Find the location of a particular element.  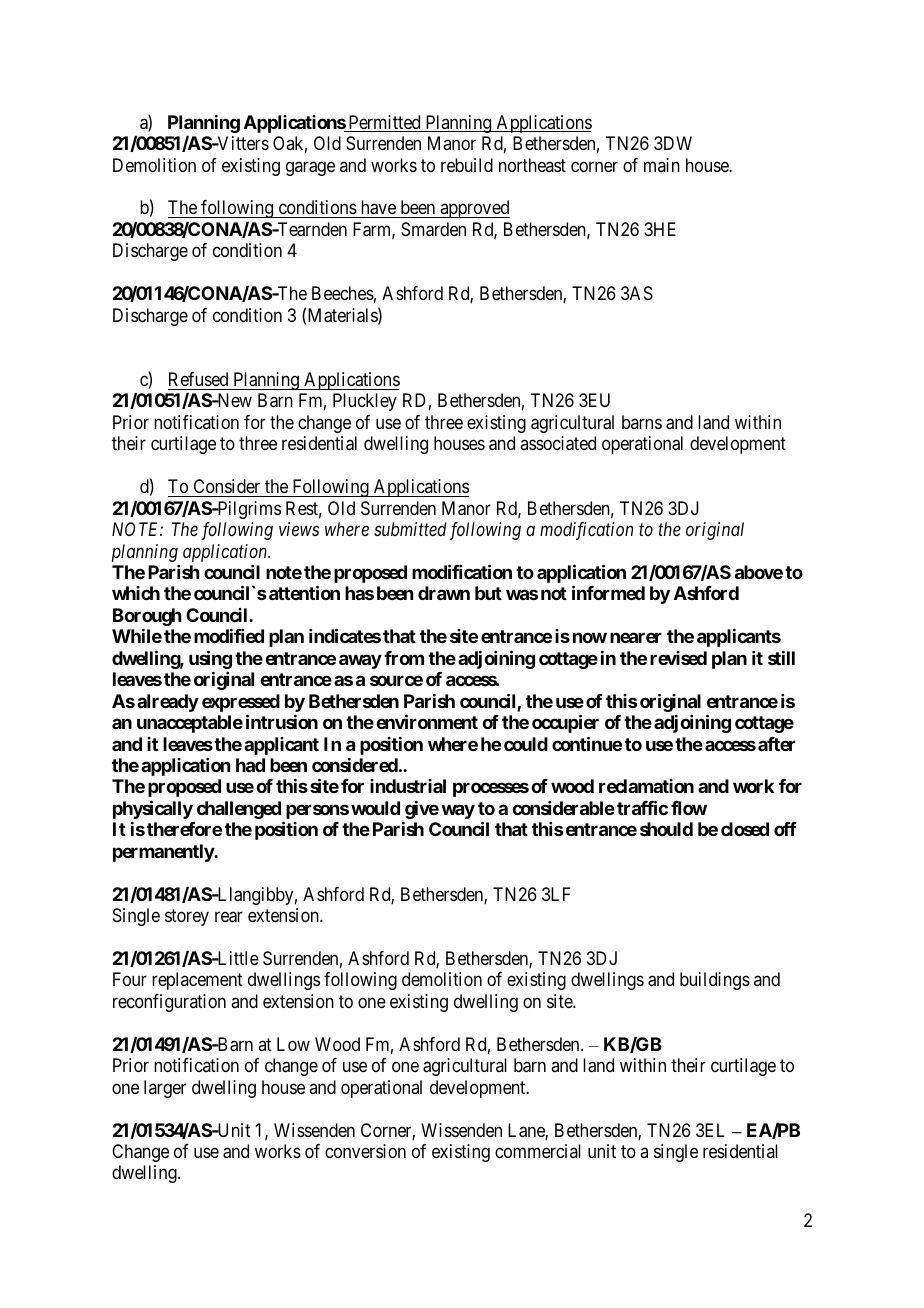

views is located at coordinates (299, 529).
